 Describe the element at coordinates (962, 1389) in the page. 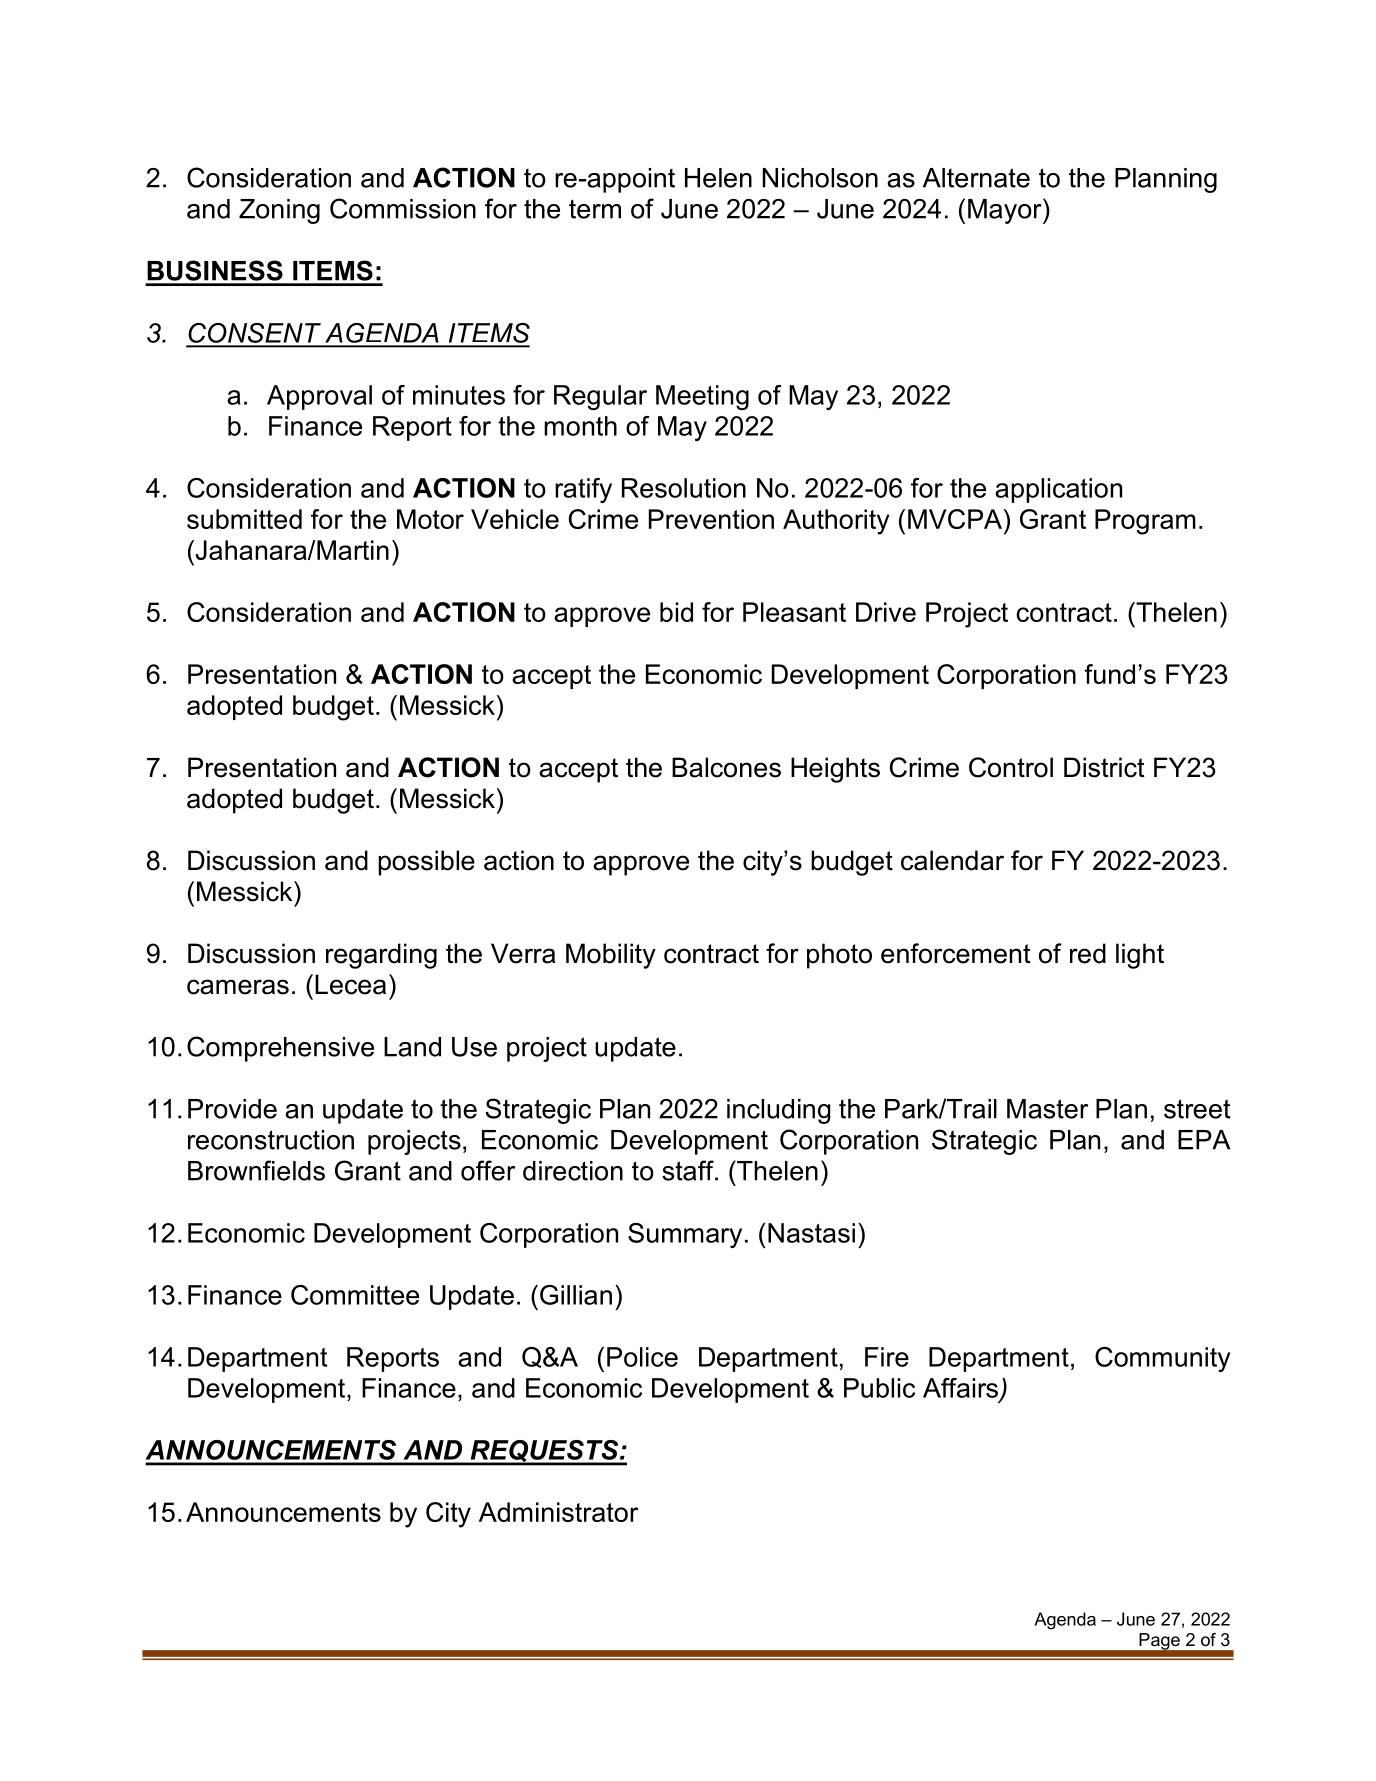

I see `Affairs` at that location.
